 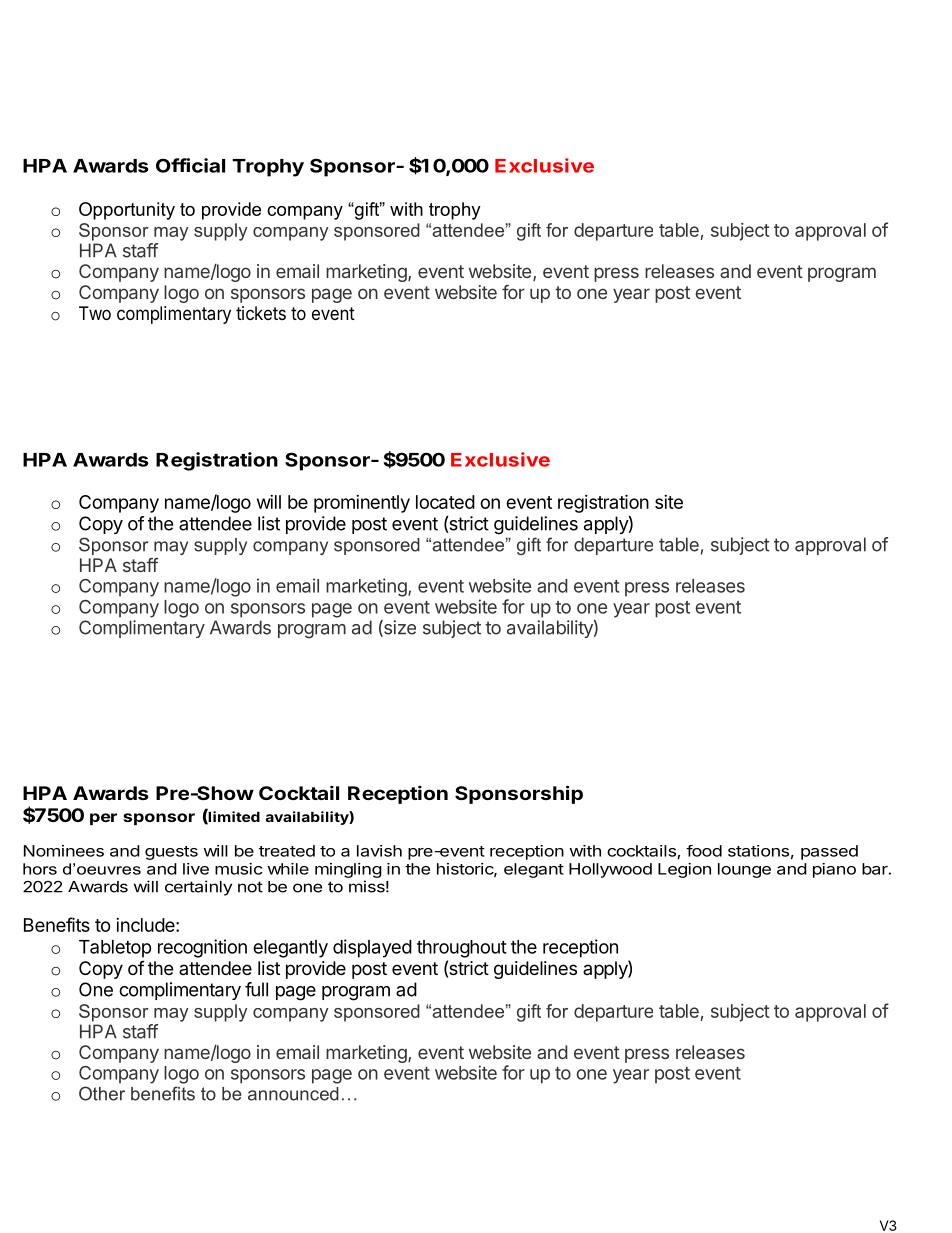 What do you see at coordinates (190, 165) in the screenshot?
I see `Official` at bounding box center [190, 165].
